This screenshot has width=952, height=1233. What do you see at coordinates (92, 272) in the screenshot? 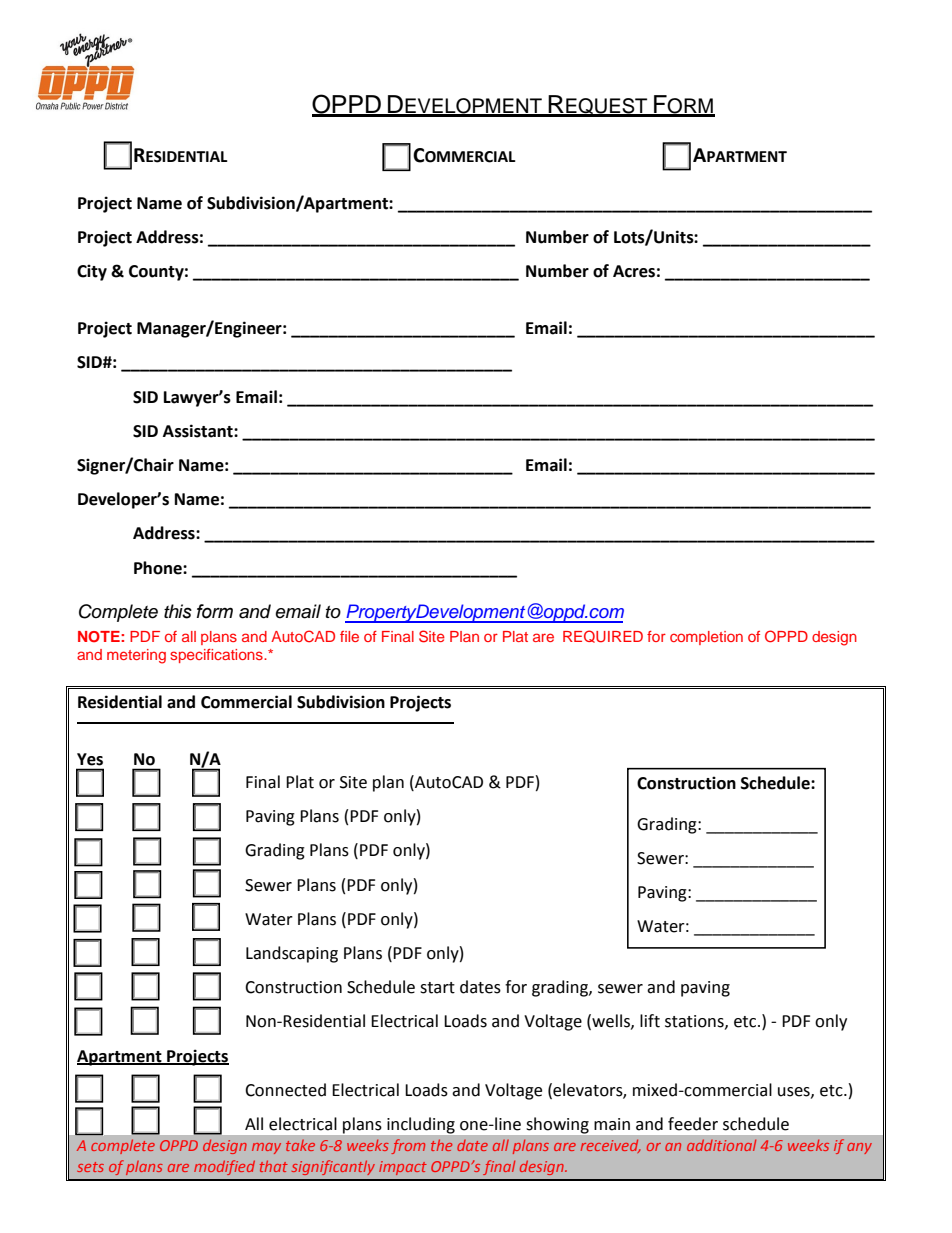
I see `City` at bounding box center [92, 272].
